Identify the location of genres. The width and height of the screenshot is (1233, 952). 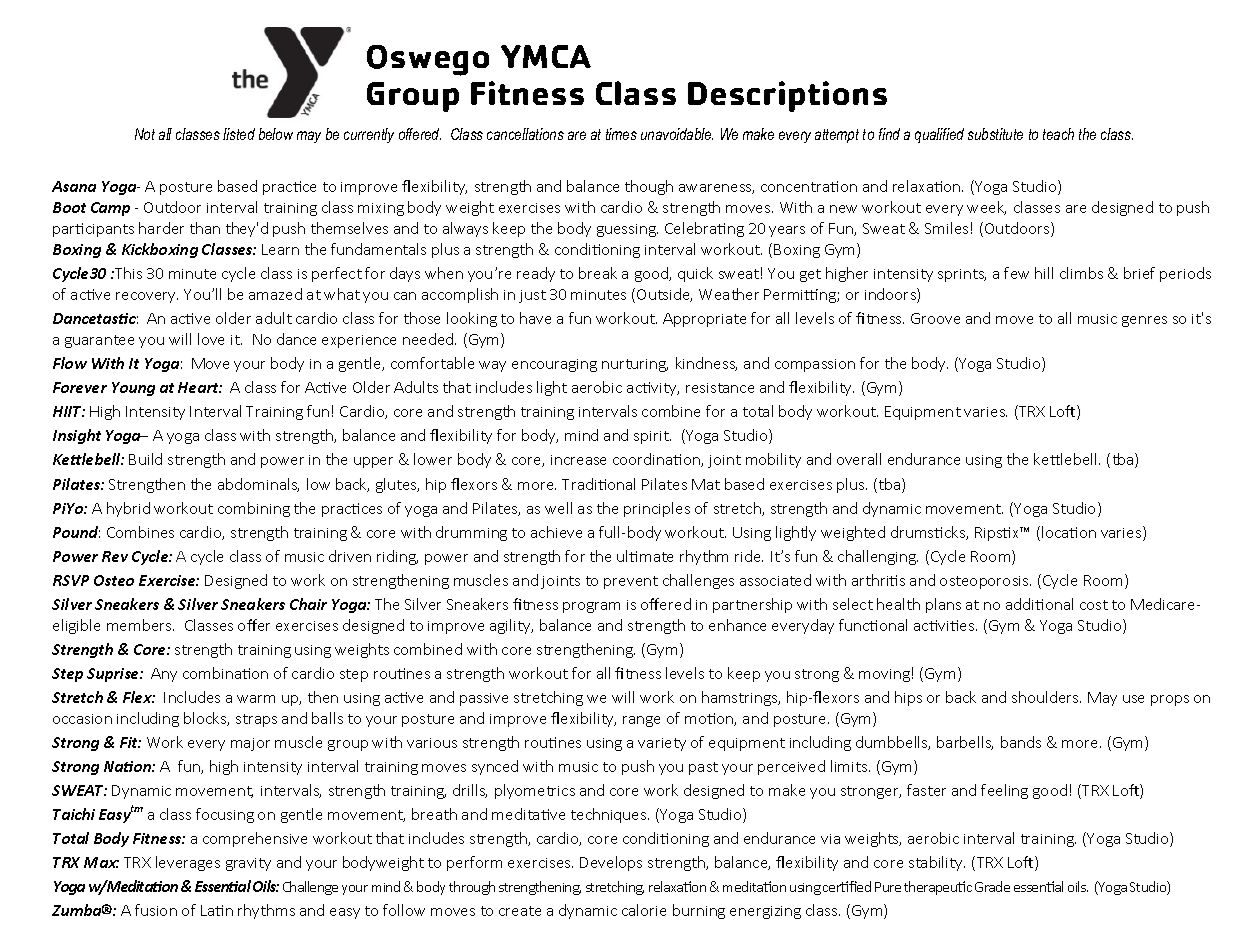
(1144, 321).
